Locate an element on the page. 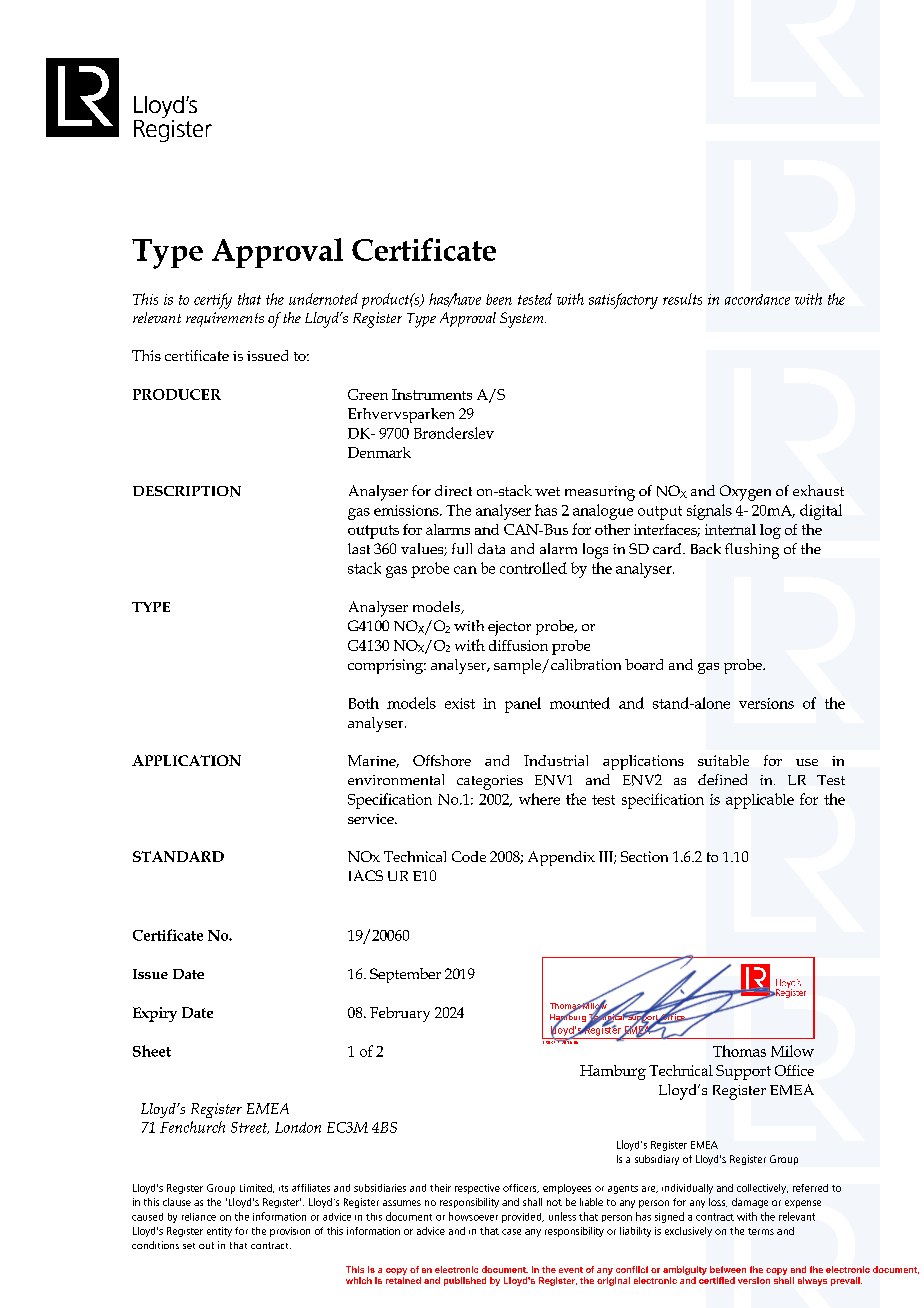  System is located at coordinates (523, 320).
